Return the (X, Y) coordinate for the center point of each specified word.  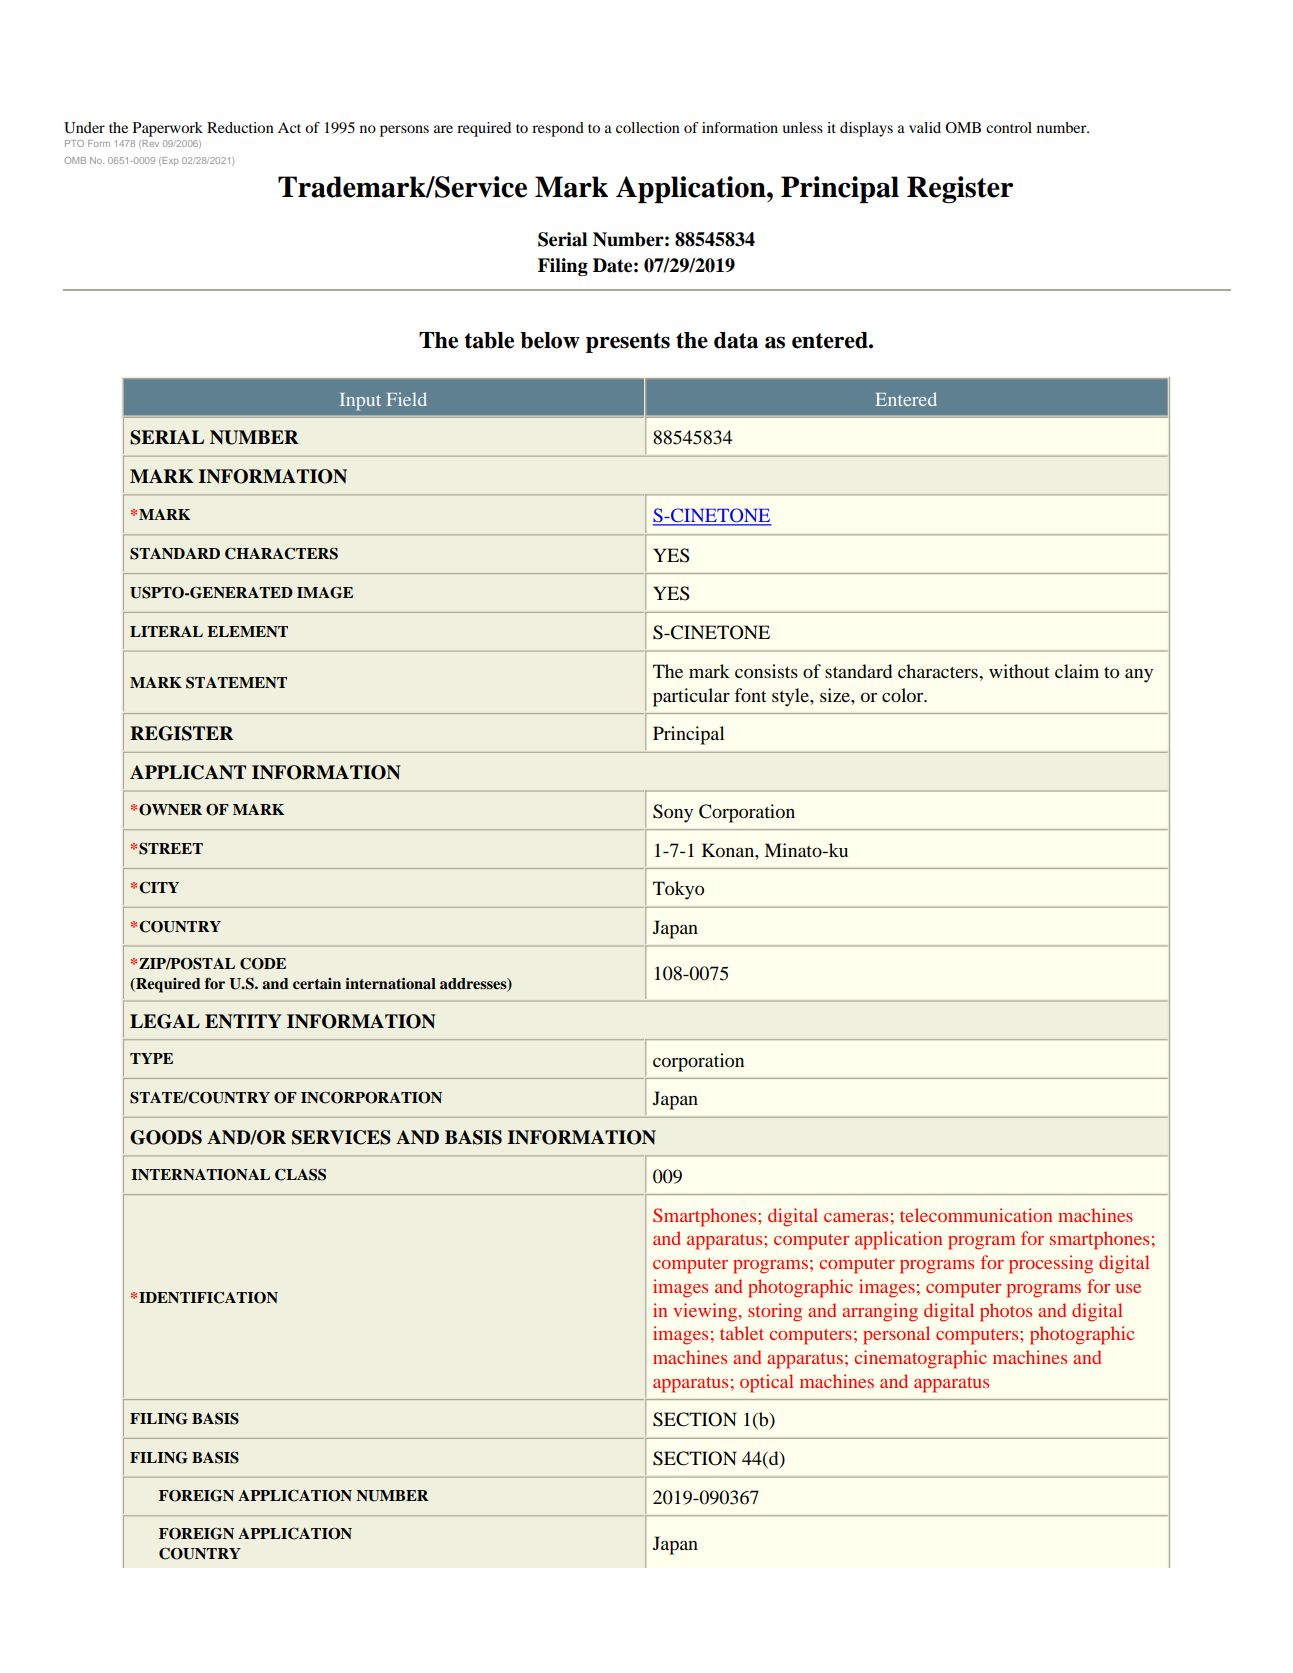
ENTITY (243, 1021)
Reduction (240, 127)
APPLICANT (188, 772)
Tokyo (678, 890)
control (1009, 127)
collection (648, 127)
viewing (706, 1312)
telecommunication (976, 1215)
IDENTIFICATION (208, 1298)
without (1019, 671)
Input (360, 402)
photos (1006, 1312)
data (736, 340)
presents (628, 343)
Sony (673, 813)
